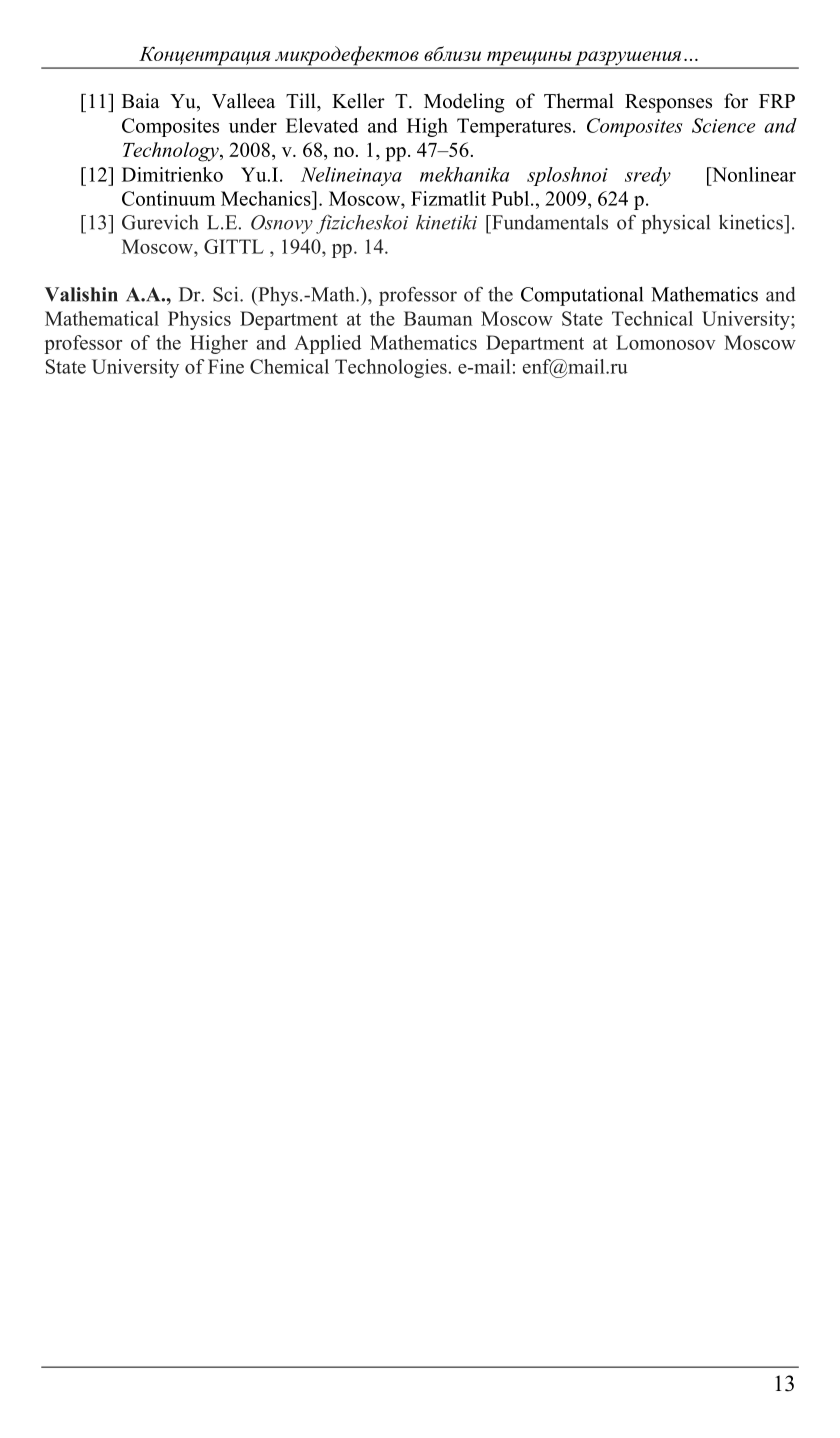 The height and width of the image is (1438, 840). Describe the element at coordinates (267, 198) in the image. I see `Mechanics` at that location.
